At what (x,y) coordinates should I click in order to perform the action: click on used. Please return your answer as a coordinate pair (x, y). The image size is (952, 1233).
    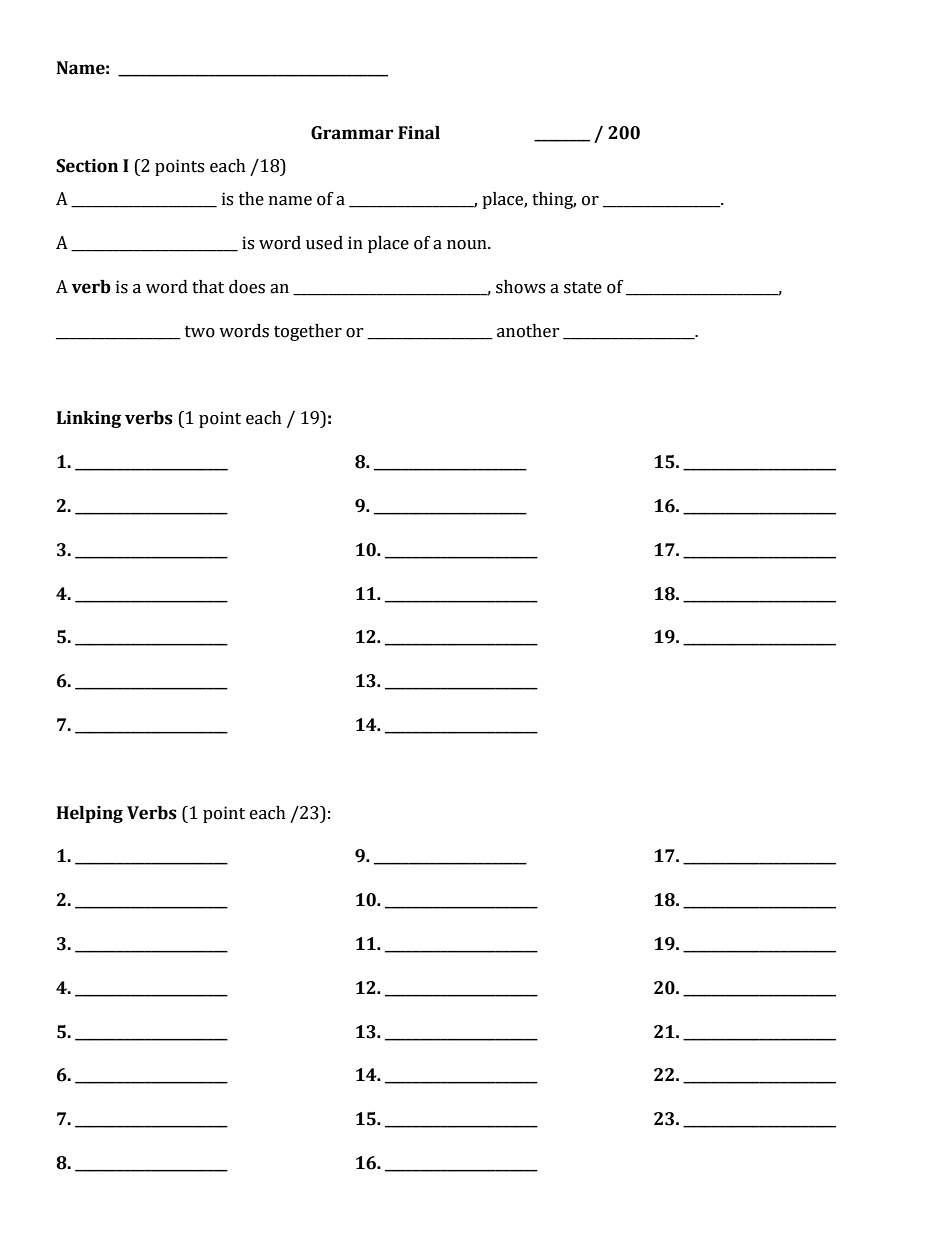
    Looking at the image, I should click on (324, 243).
